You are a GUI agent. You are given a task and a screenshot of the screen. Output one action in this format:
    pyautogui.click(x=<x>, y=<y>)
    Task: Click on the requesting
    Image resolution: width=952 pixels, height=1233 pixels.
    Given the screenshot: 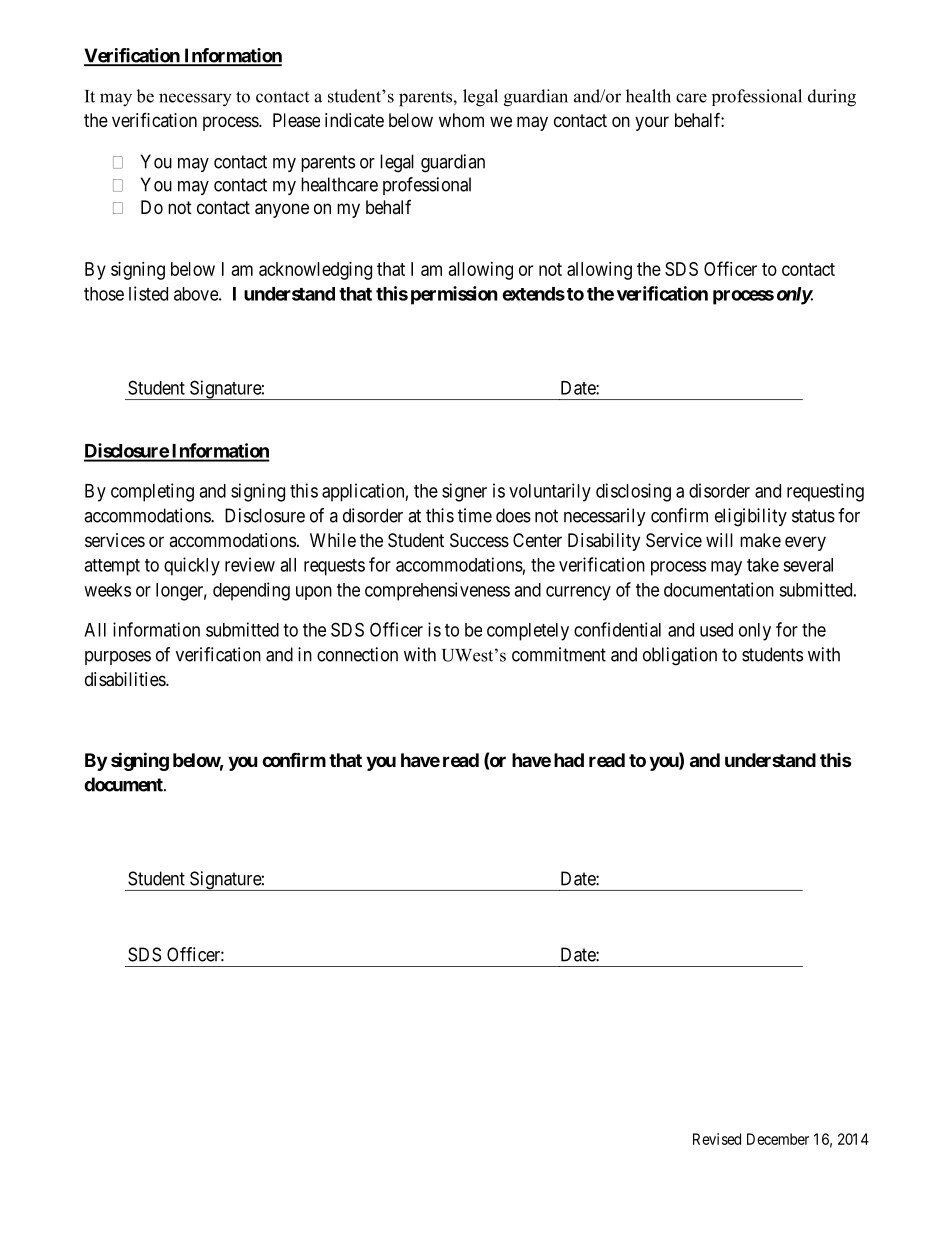 What is the action you would take?
    pyautogui.click(x=825, y=492)
